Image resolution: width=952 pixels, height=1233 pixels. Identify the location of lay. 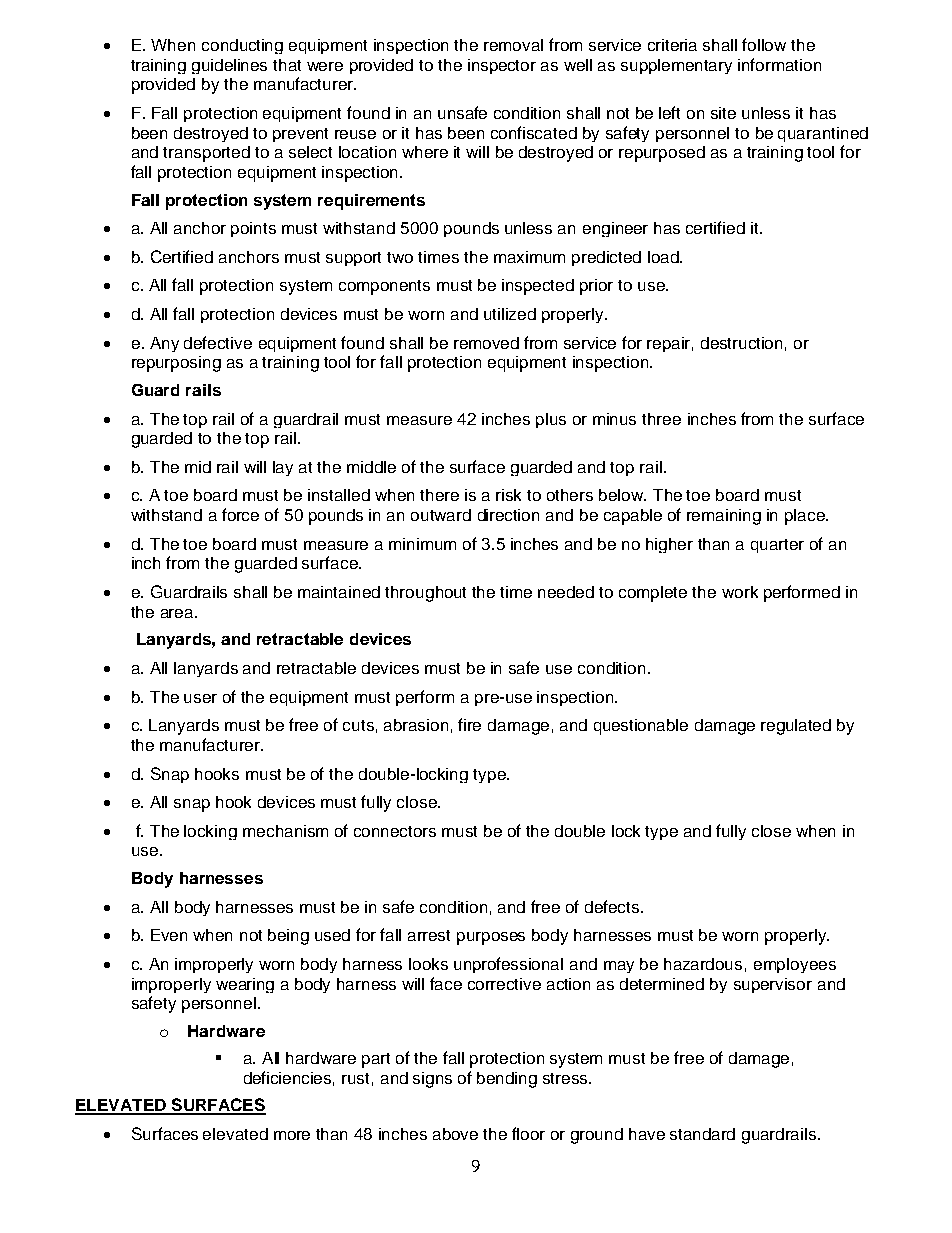
(283, 468).
